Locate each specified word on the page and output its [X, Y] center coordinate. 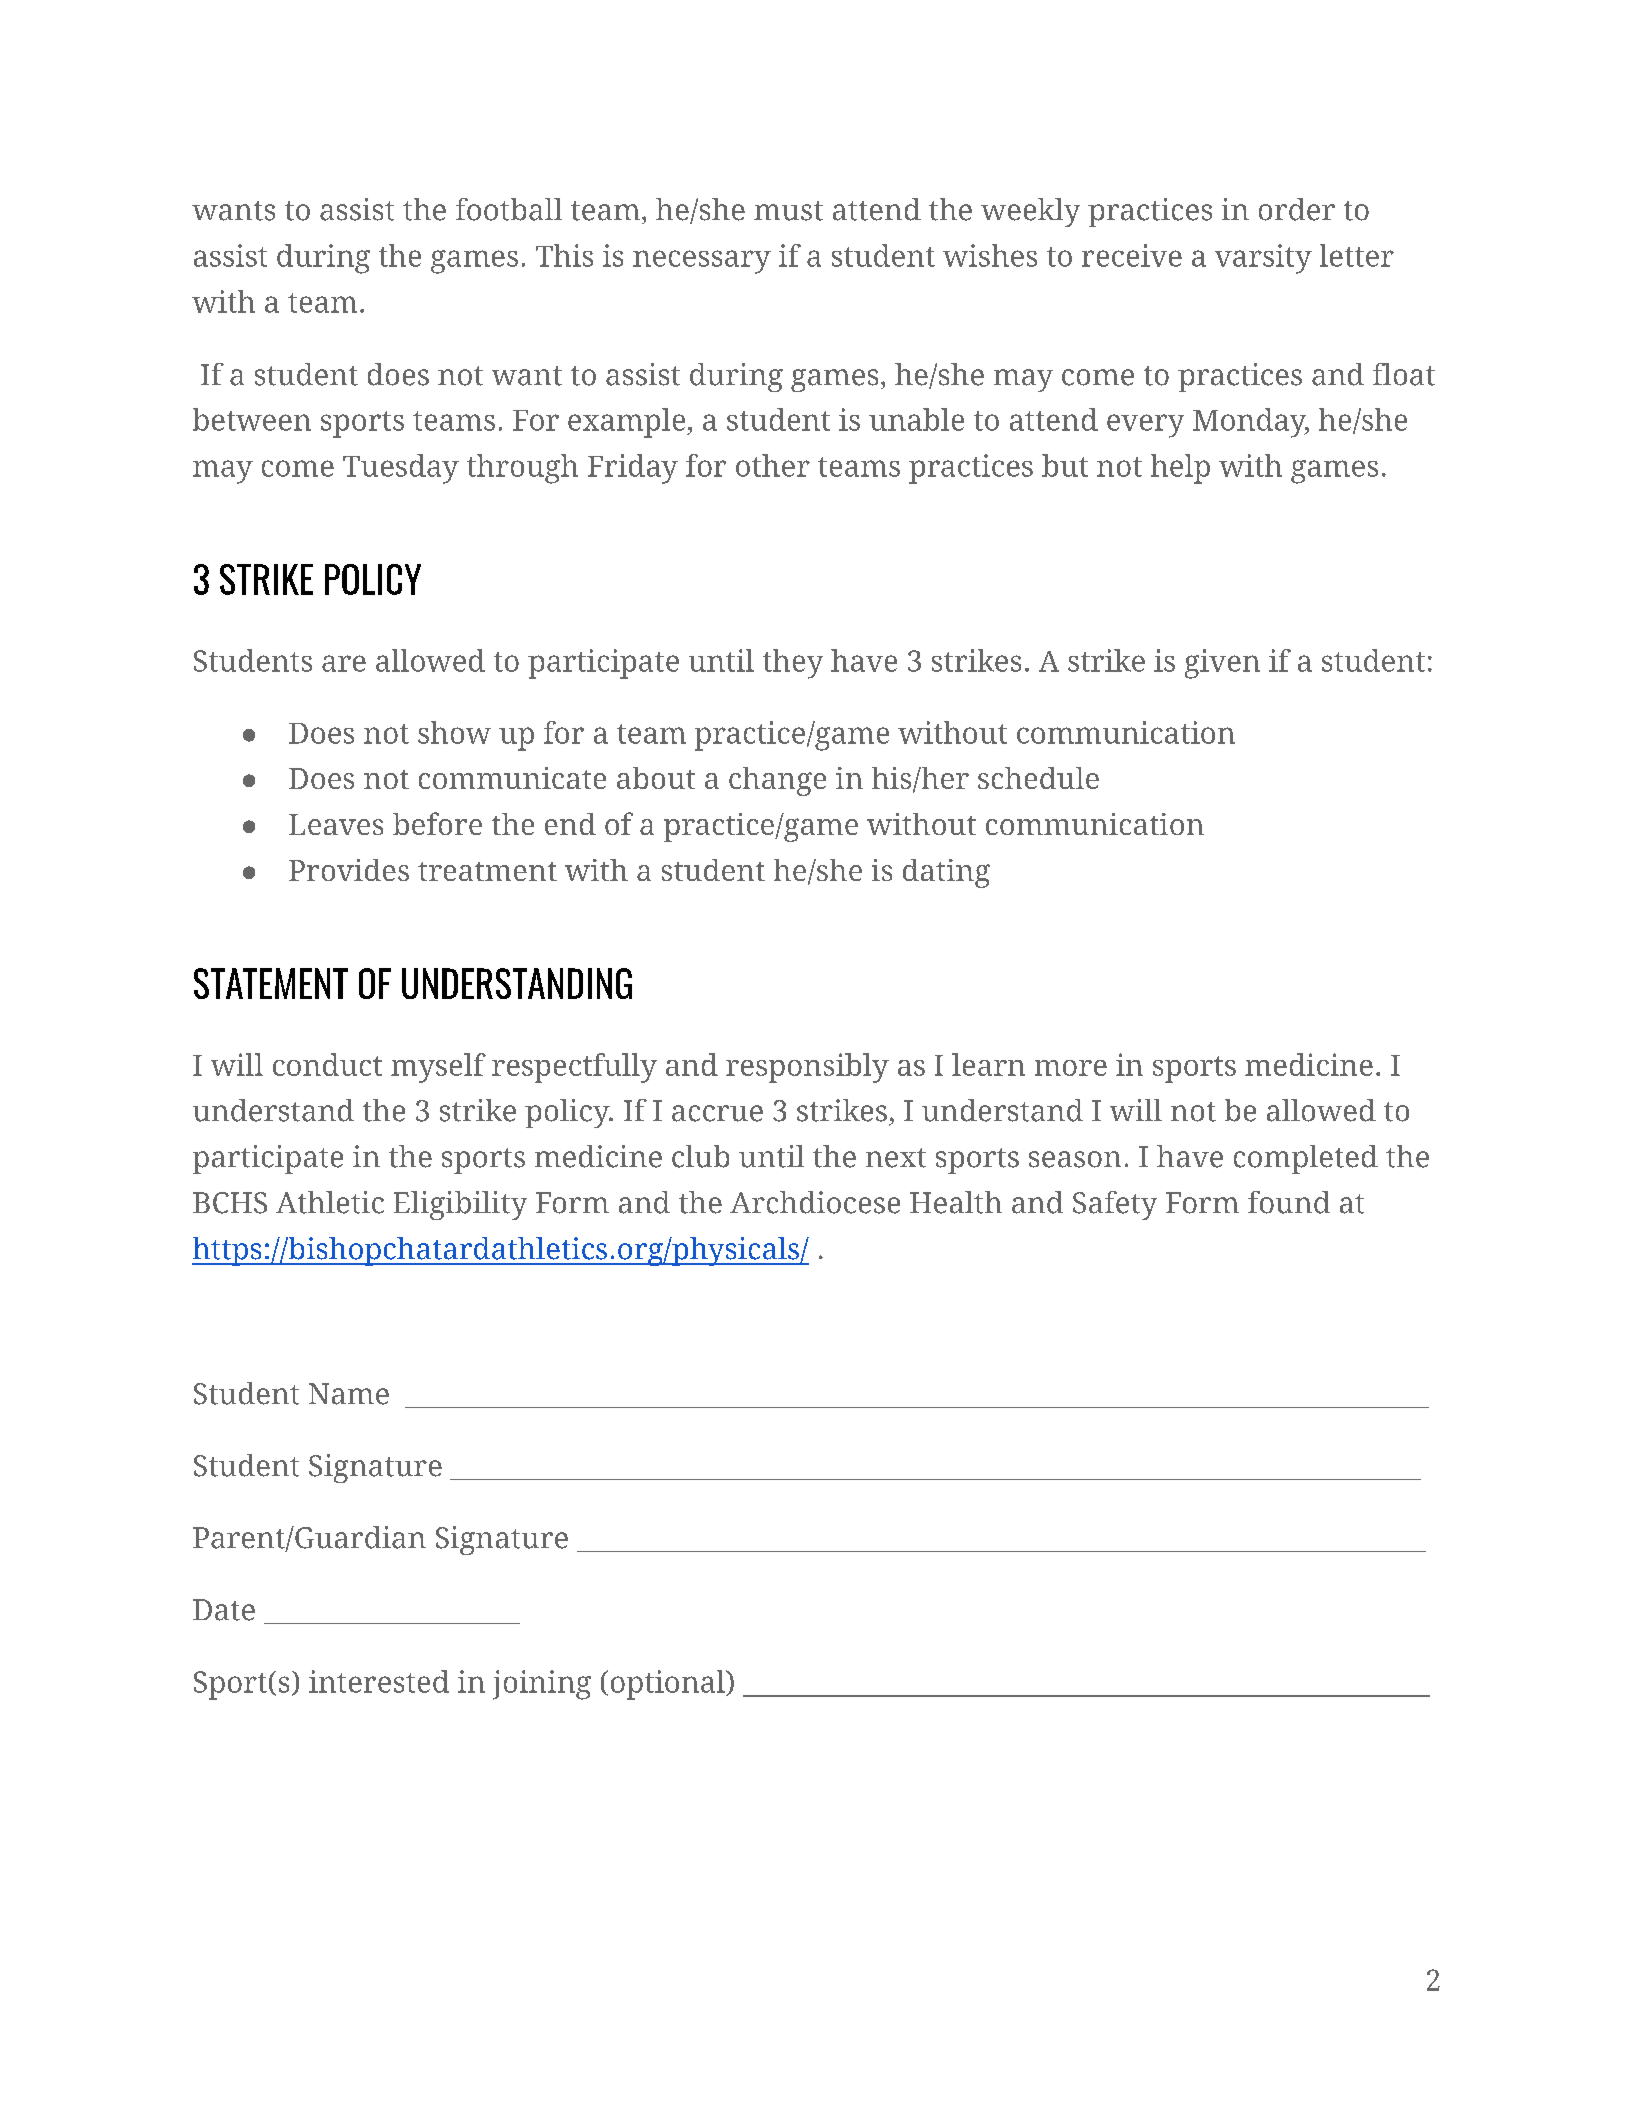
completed [1306, 1159]
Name [349, 1394]
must [788, 211]
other [773, 465]
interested [379, 1681]
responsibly [807, 1068]
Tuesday [401, 469]
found [1289, 1202]
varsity [1263, 259]
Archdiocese [815, 1202]
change [777, 781]
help [1180, 469]
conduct [327, 1064]
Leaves [336, 824]
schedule [1038, 778]
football [509, 209]
